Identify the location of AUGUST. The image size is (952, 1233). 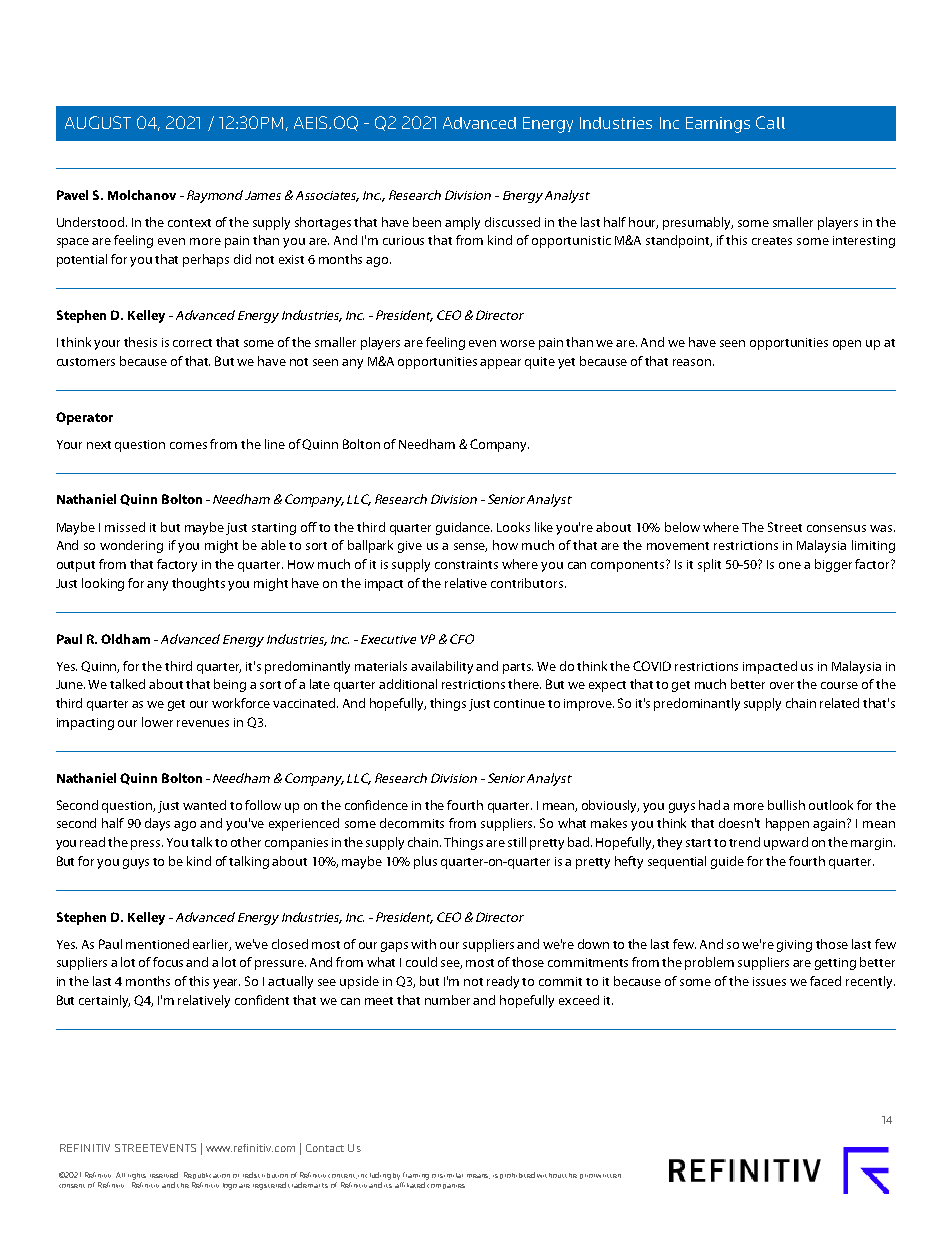
(98, 122).
